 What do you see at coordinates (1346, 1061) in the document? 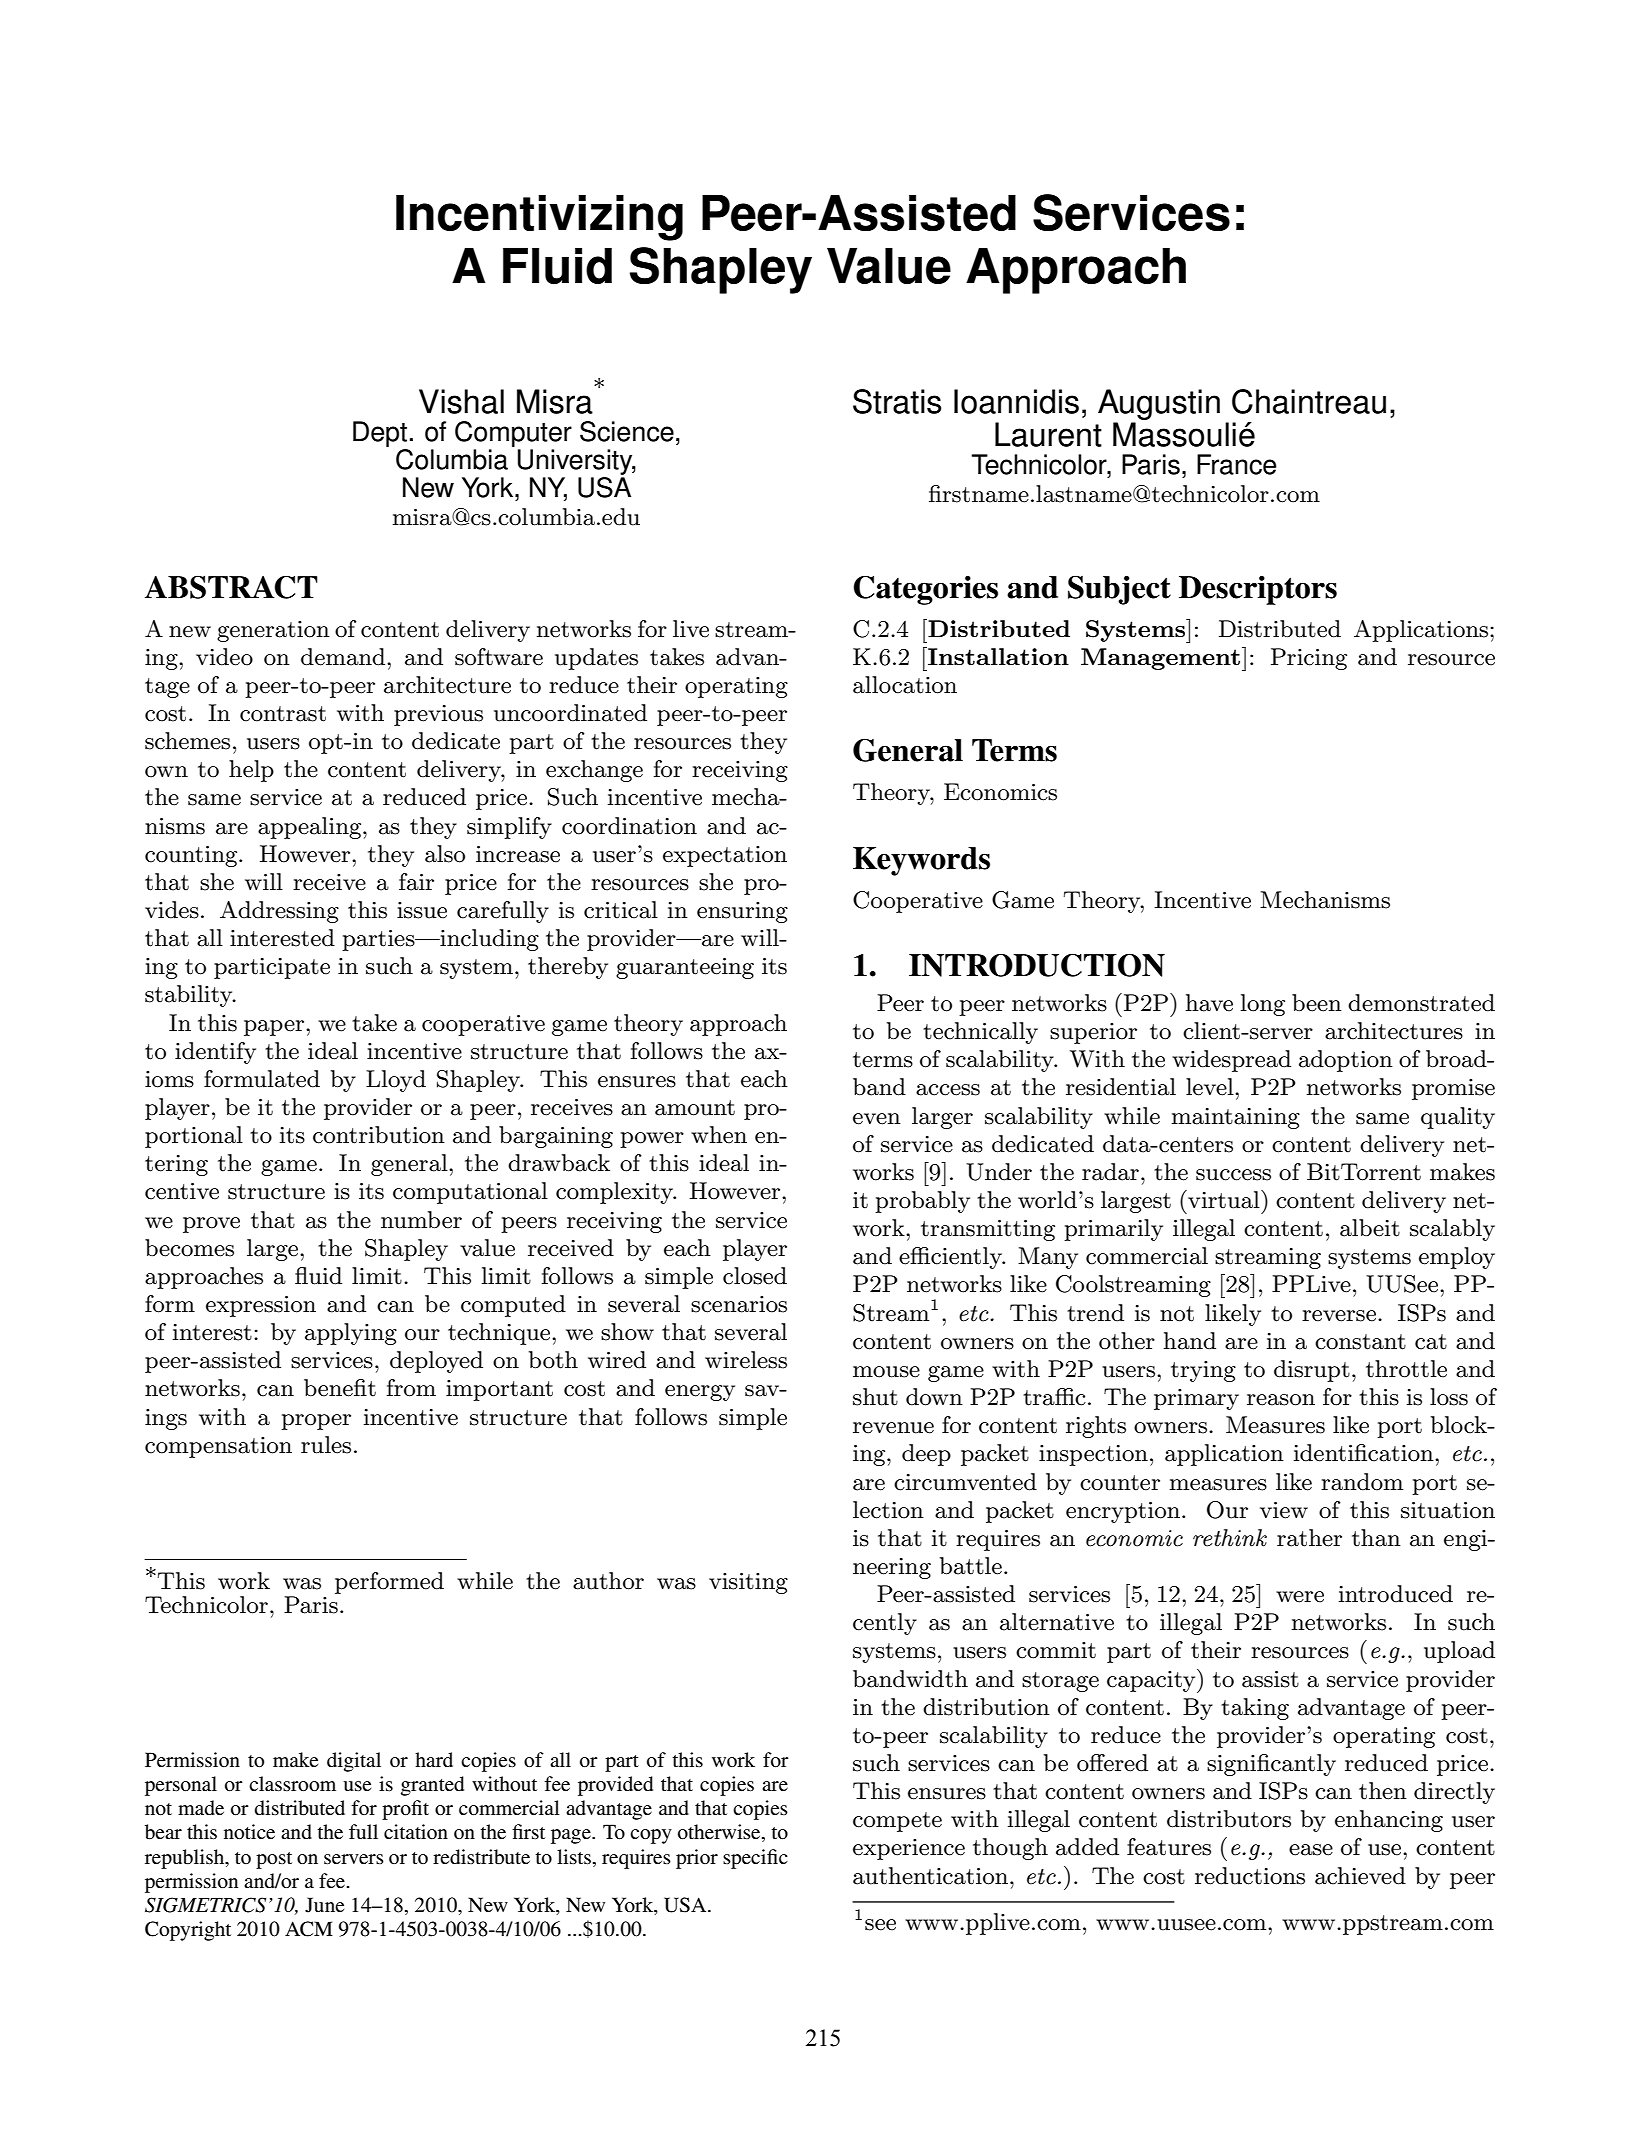
I see `adoption` at bounding box center [1346, 1061].
